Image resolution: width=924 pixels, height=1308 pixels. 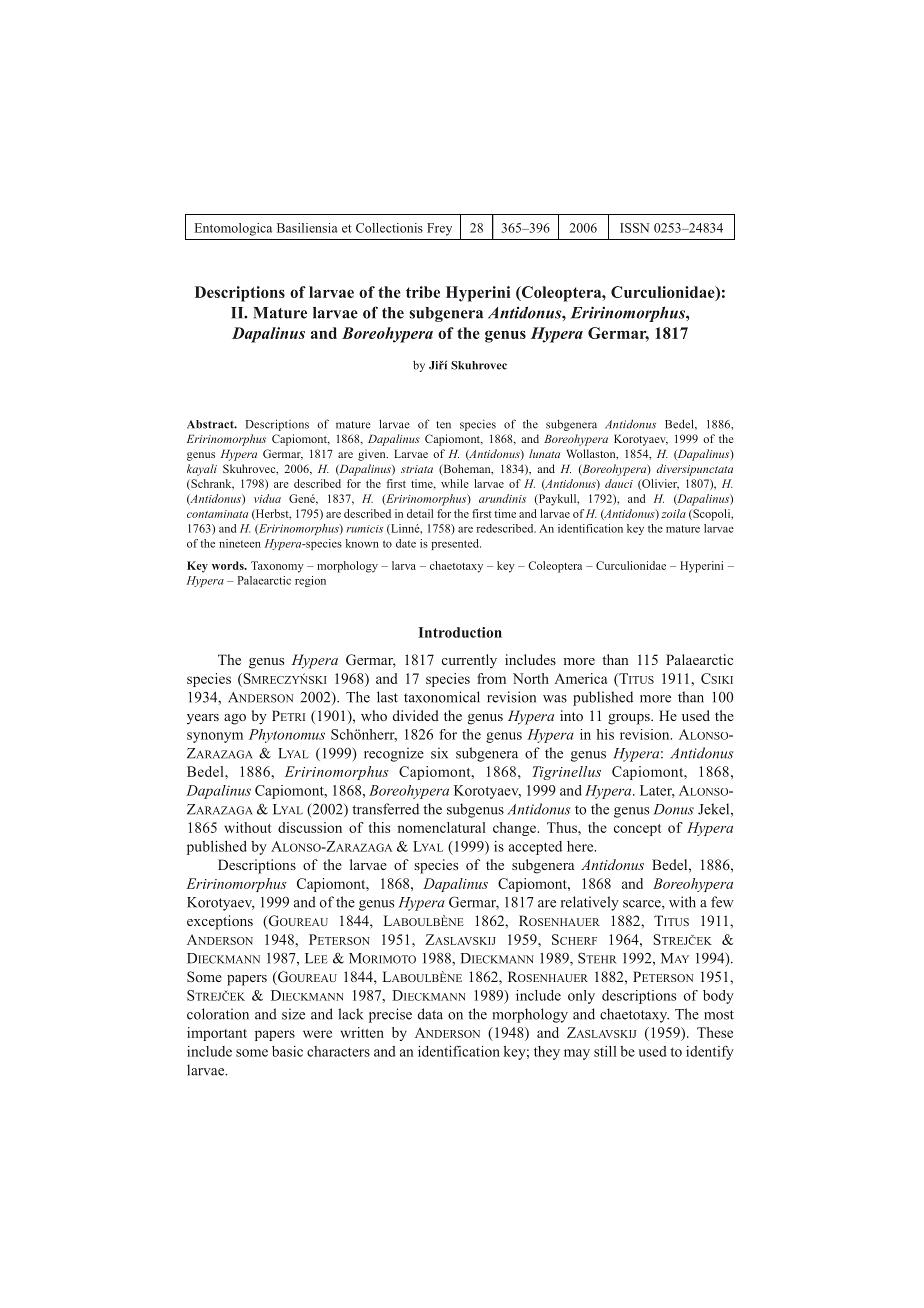 What do you see at coordinates (310, 581) in the image?
I see `region` at bounding box center [310, 581].
